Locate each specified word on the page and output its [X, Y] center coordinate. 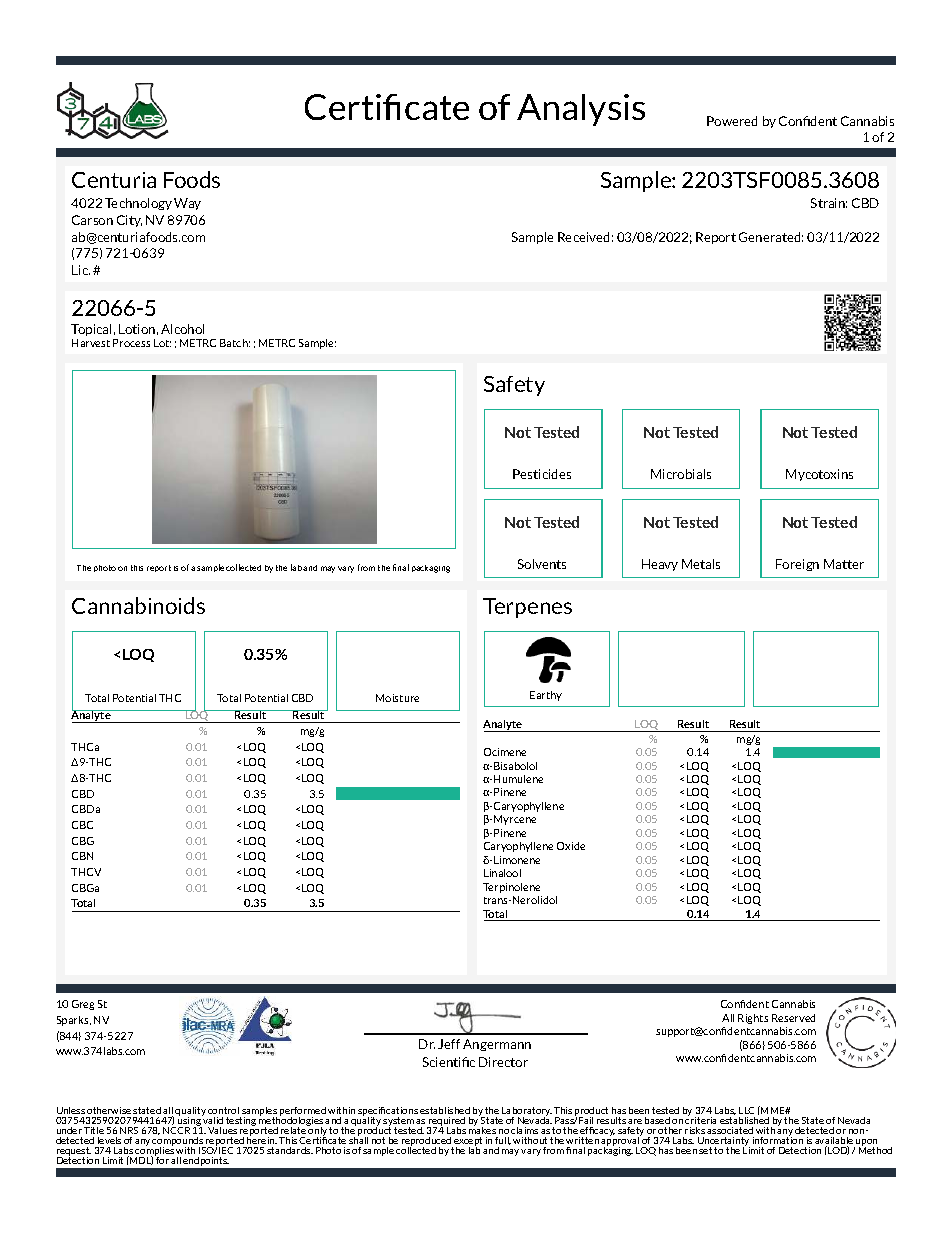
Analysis [581, 110]
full [503, 1141]
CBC [82, 825]
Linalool [502, 873]
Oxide [571, 846]
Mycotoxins [819, 475]
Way [187, 204]
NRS [129, 1130]
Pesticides [542, 474]
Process [131, 343]
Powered [732, 121]
